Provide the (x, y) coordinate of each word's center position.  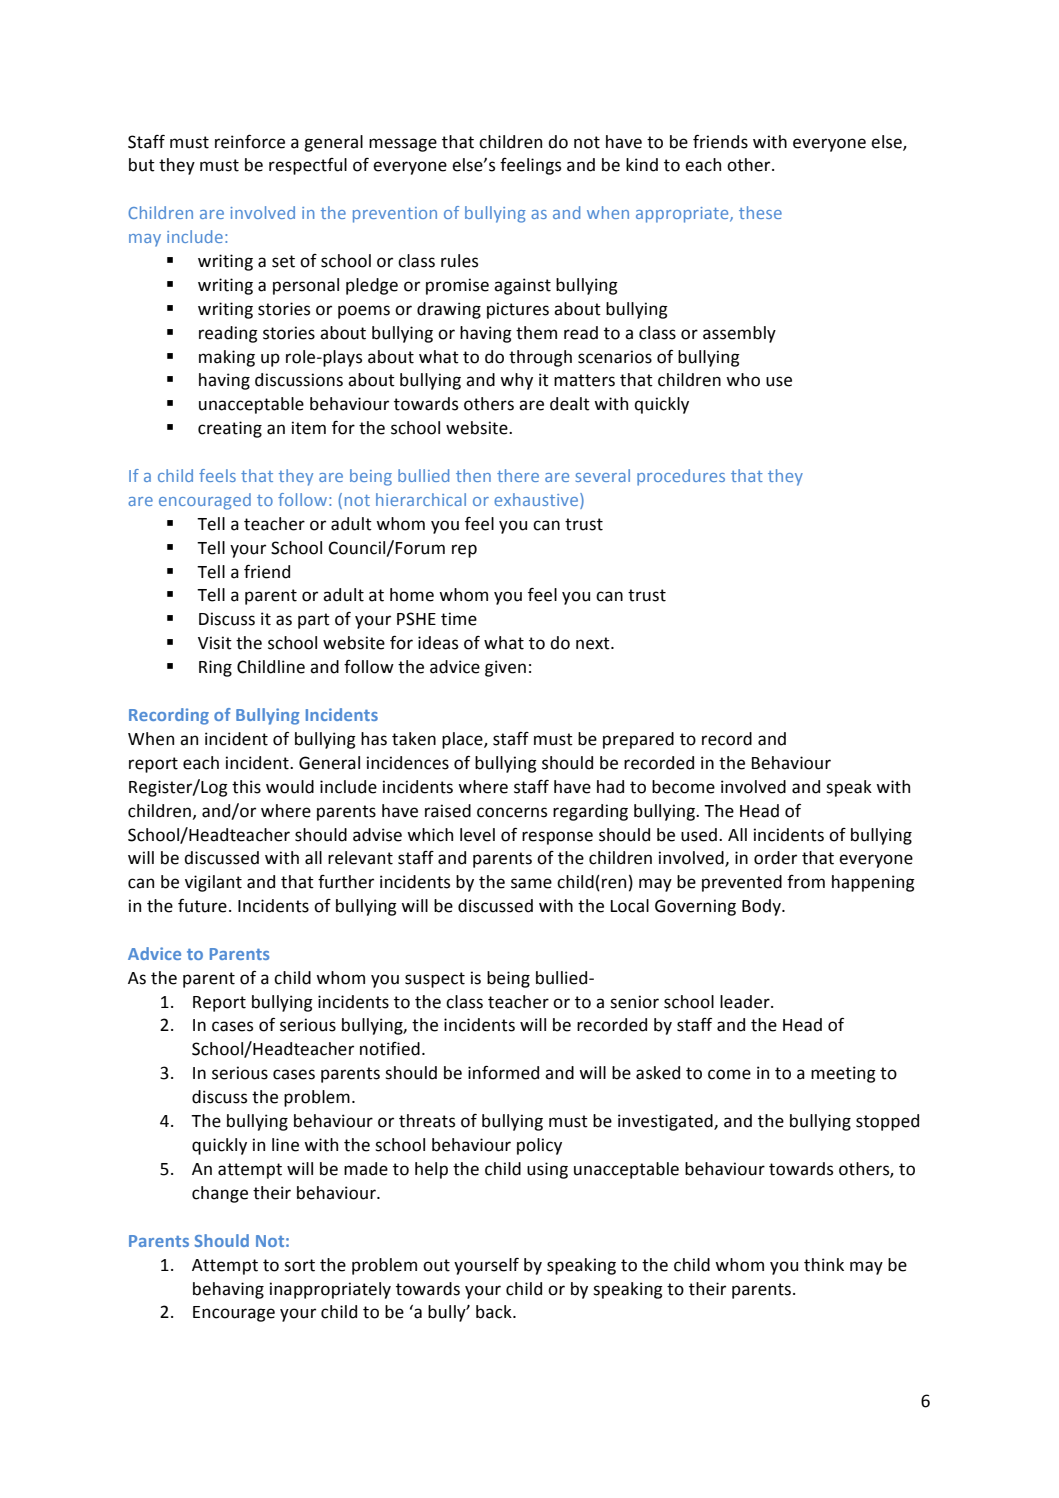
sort (299, 1265)
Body (762, 907)
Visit (215, 643)
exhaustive (537, 499)
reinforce (250, 141)
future (202, 905)
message (403, 145)
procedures (681, 477)
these (760, 212)
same (531, 883)
